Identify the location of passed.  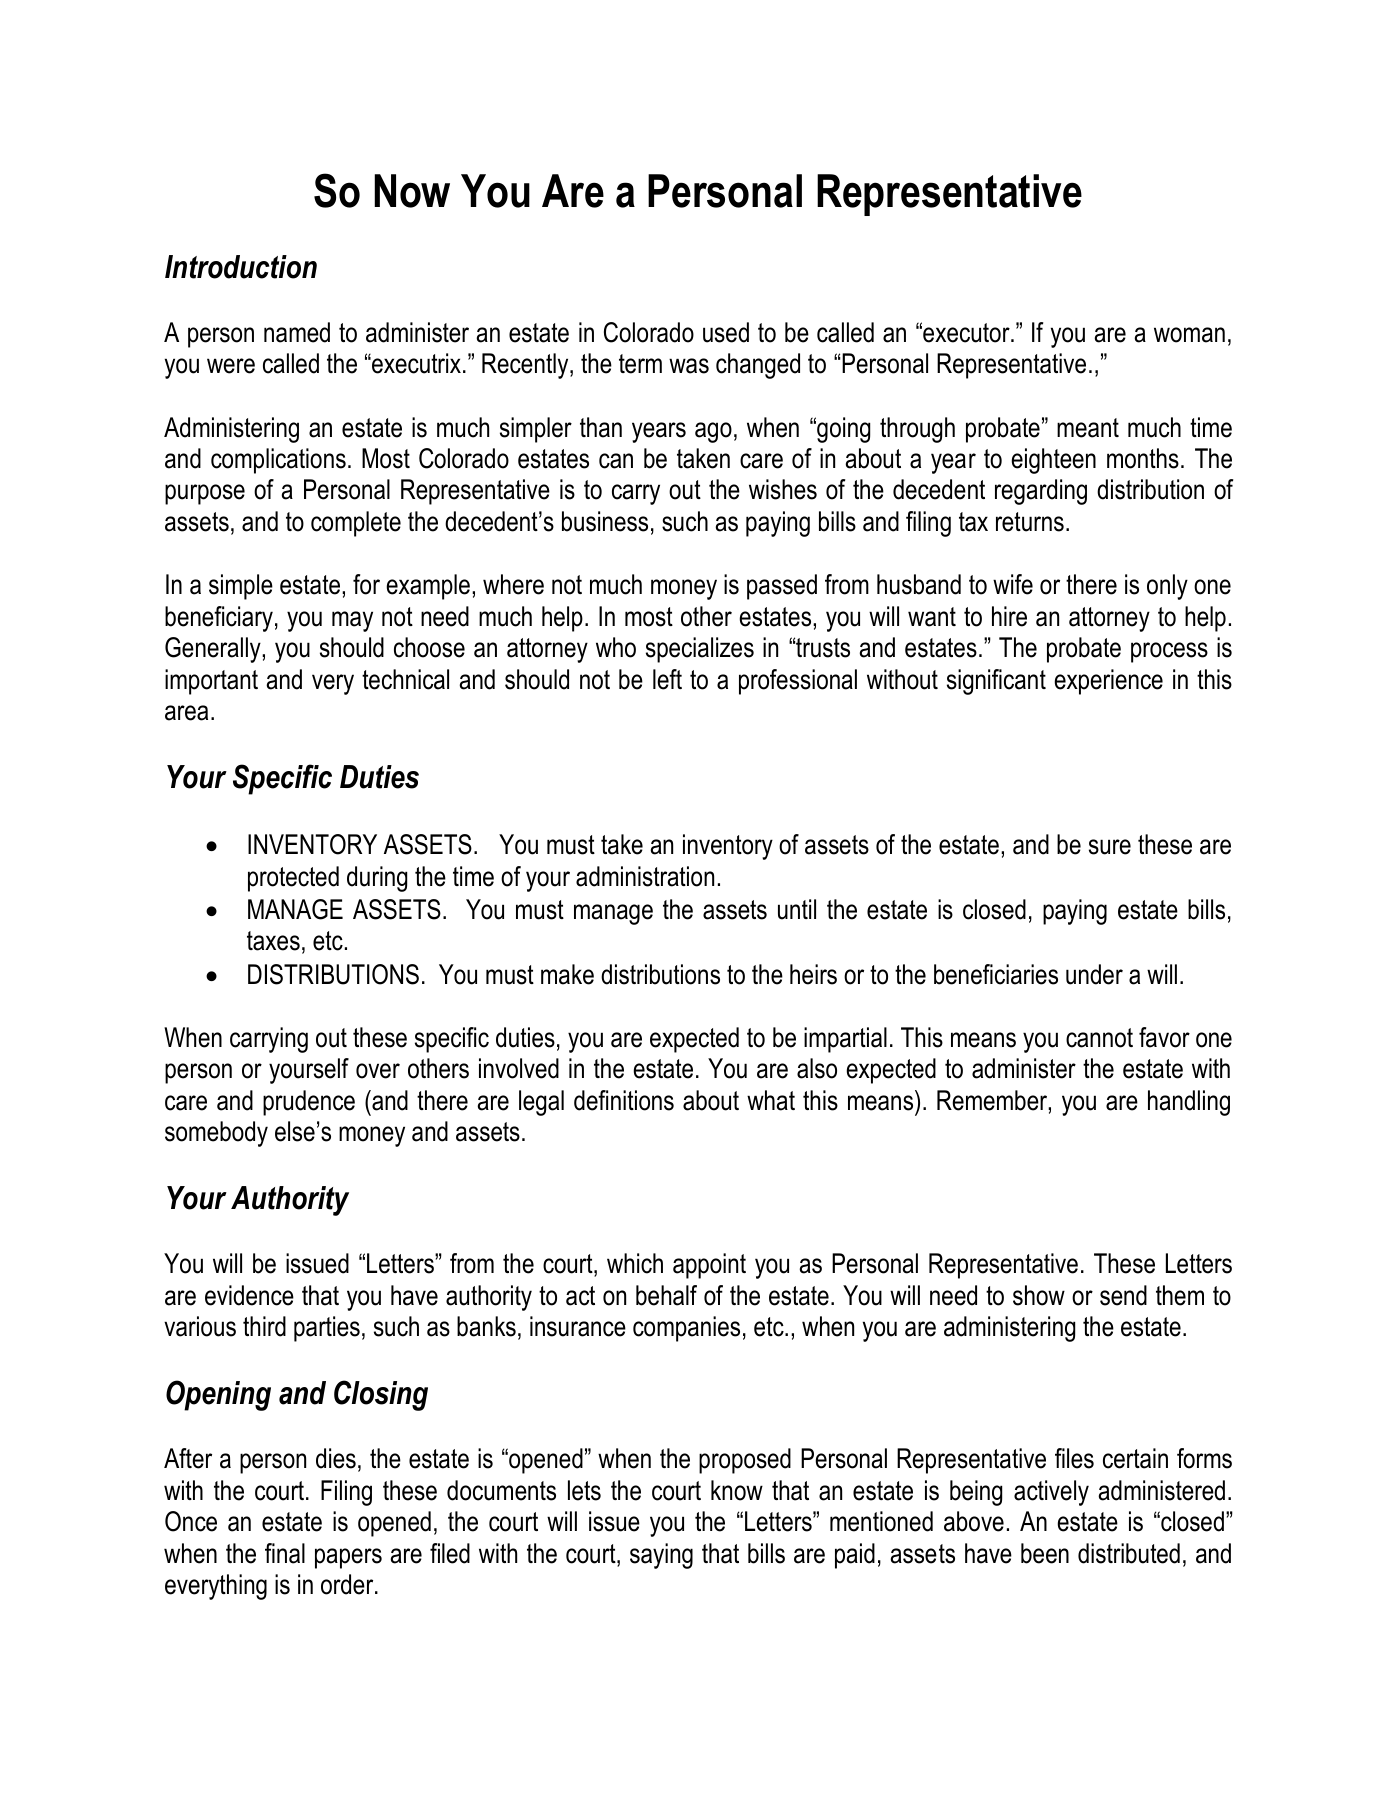
(782, 587).
